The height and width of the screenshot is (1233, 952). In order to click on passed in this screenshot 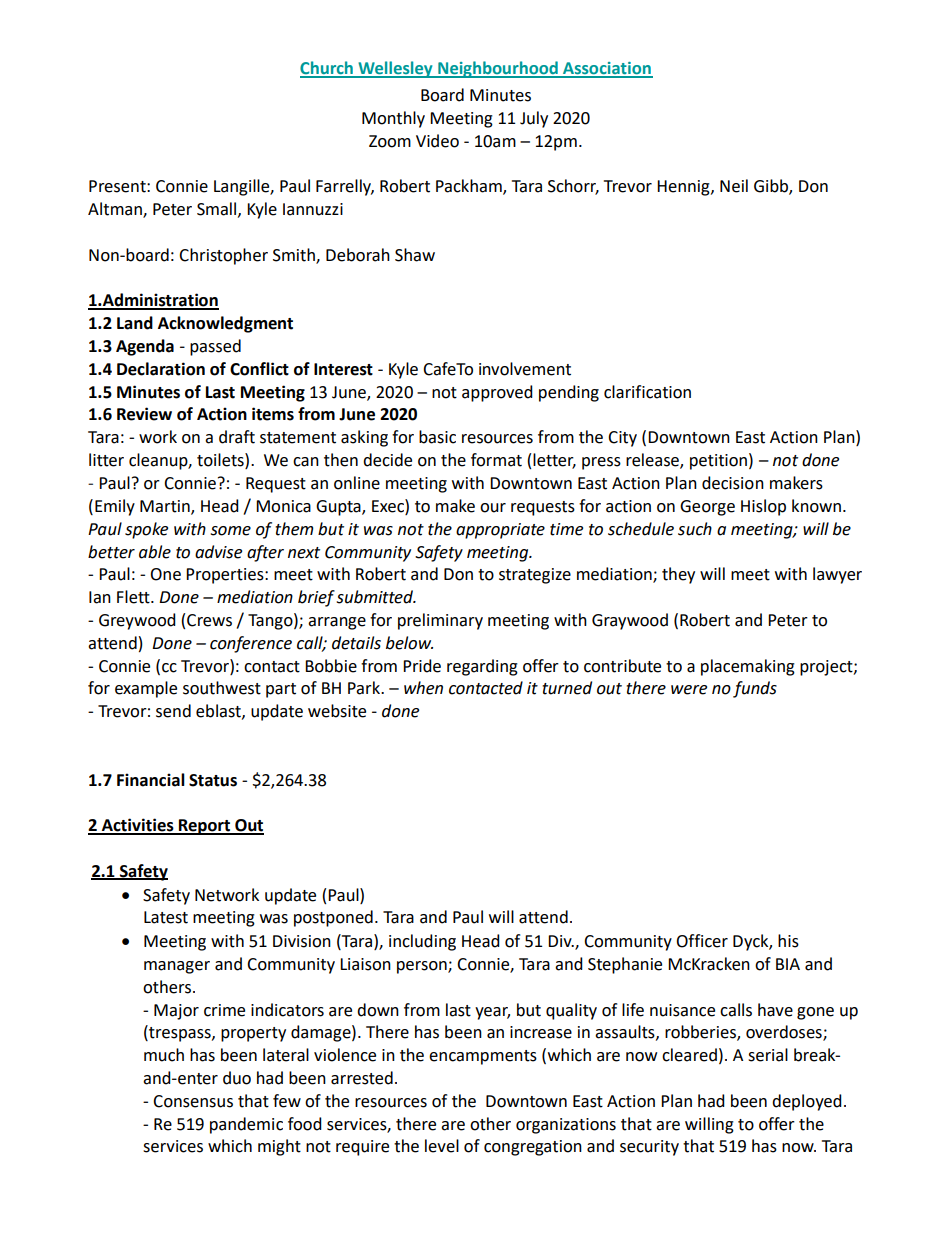, I will do `click(215, 347)`.
